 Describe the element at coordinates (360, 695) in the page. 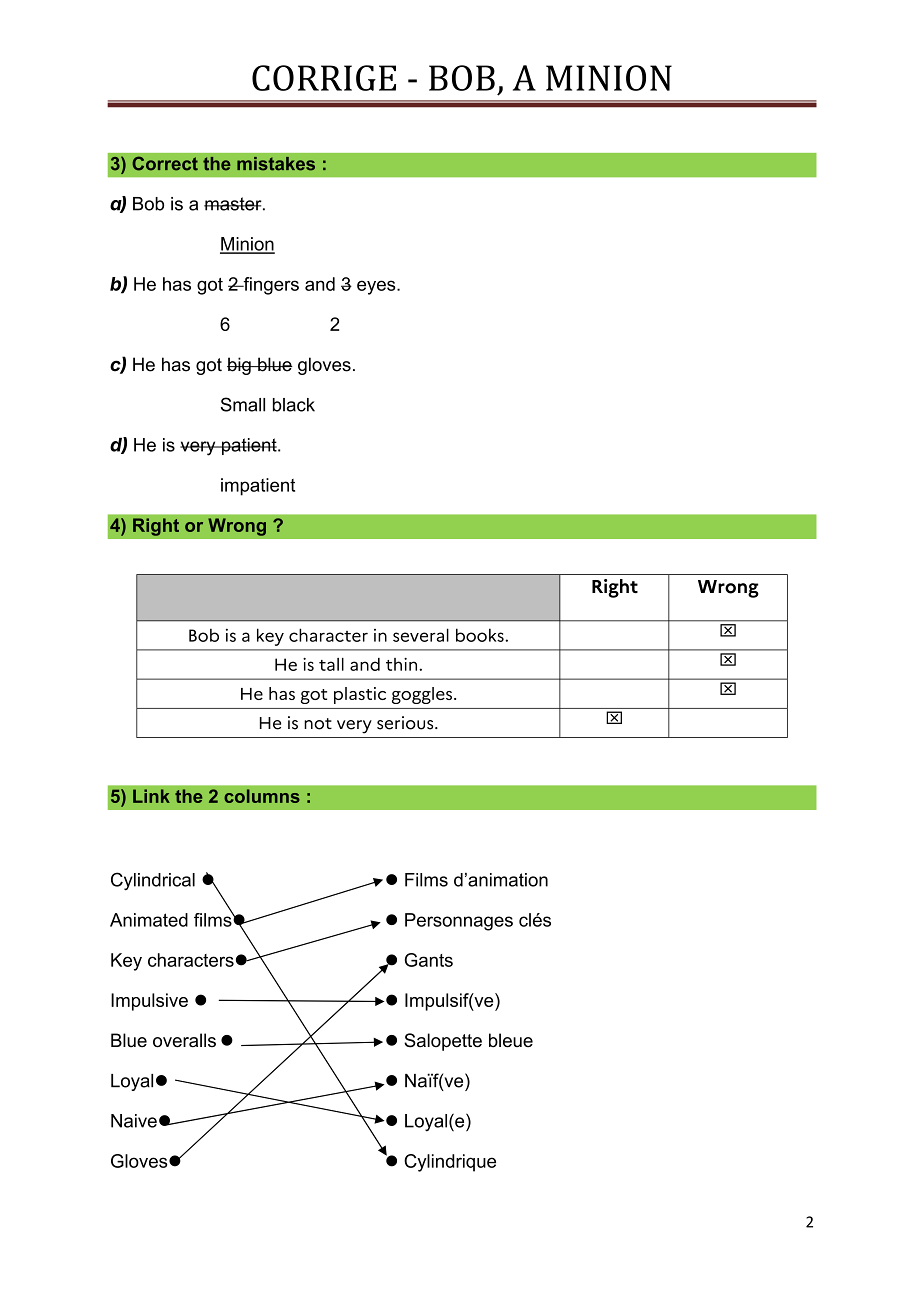

I see `plastic` at that location.
